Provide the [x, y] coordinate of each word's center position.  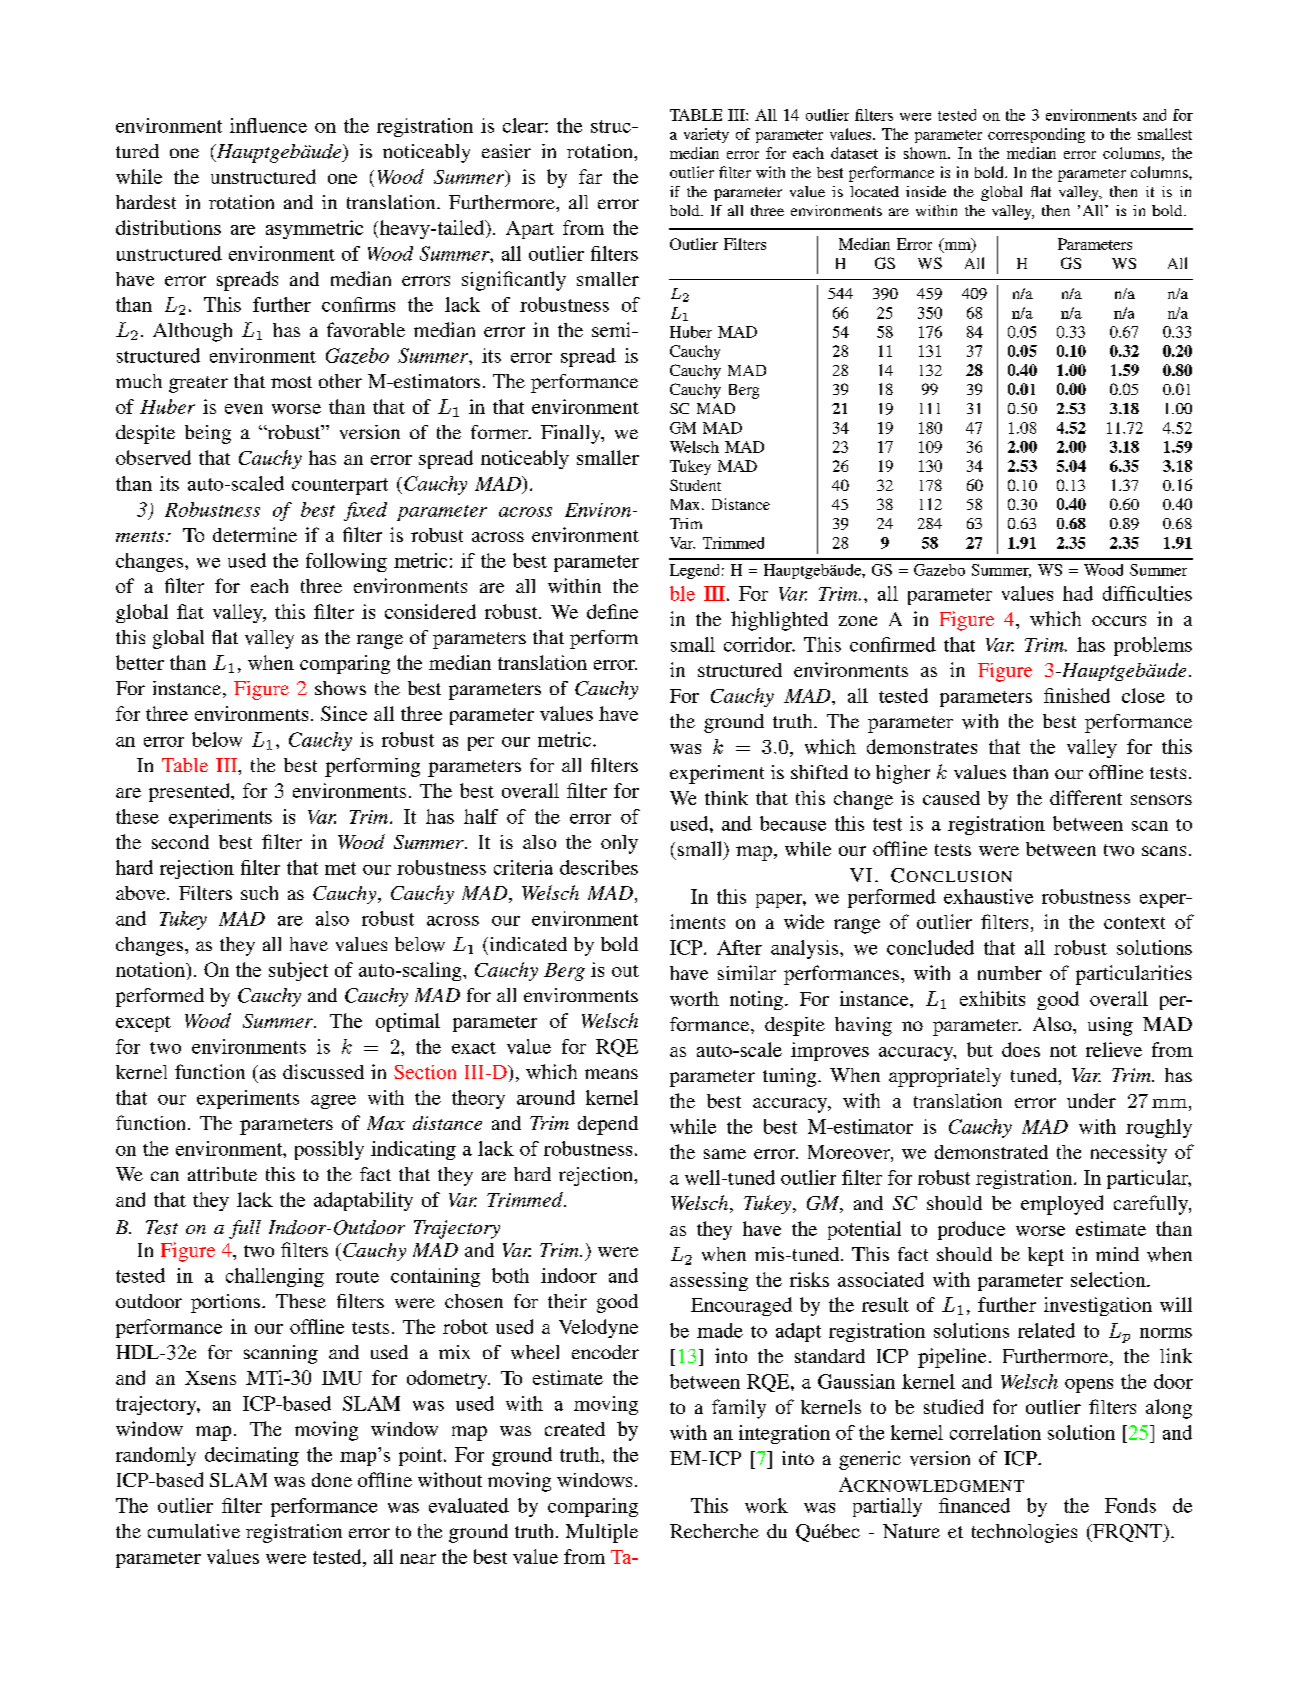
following [346, 562]
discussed [323, 1071]
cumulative [194, 1531]
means [611, 1074]
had [1078, 593]
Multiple [602, 1533]
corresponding [1036, 135]
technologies [1024, 1533]
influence [268, 125]
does [1021, 1049]
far [590, 176]
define [612, 611]
